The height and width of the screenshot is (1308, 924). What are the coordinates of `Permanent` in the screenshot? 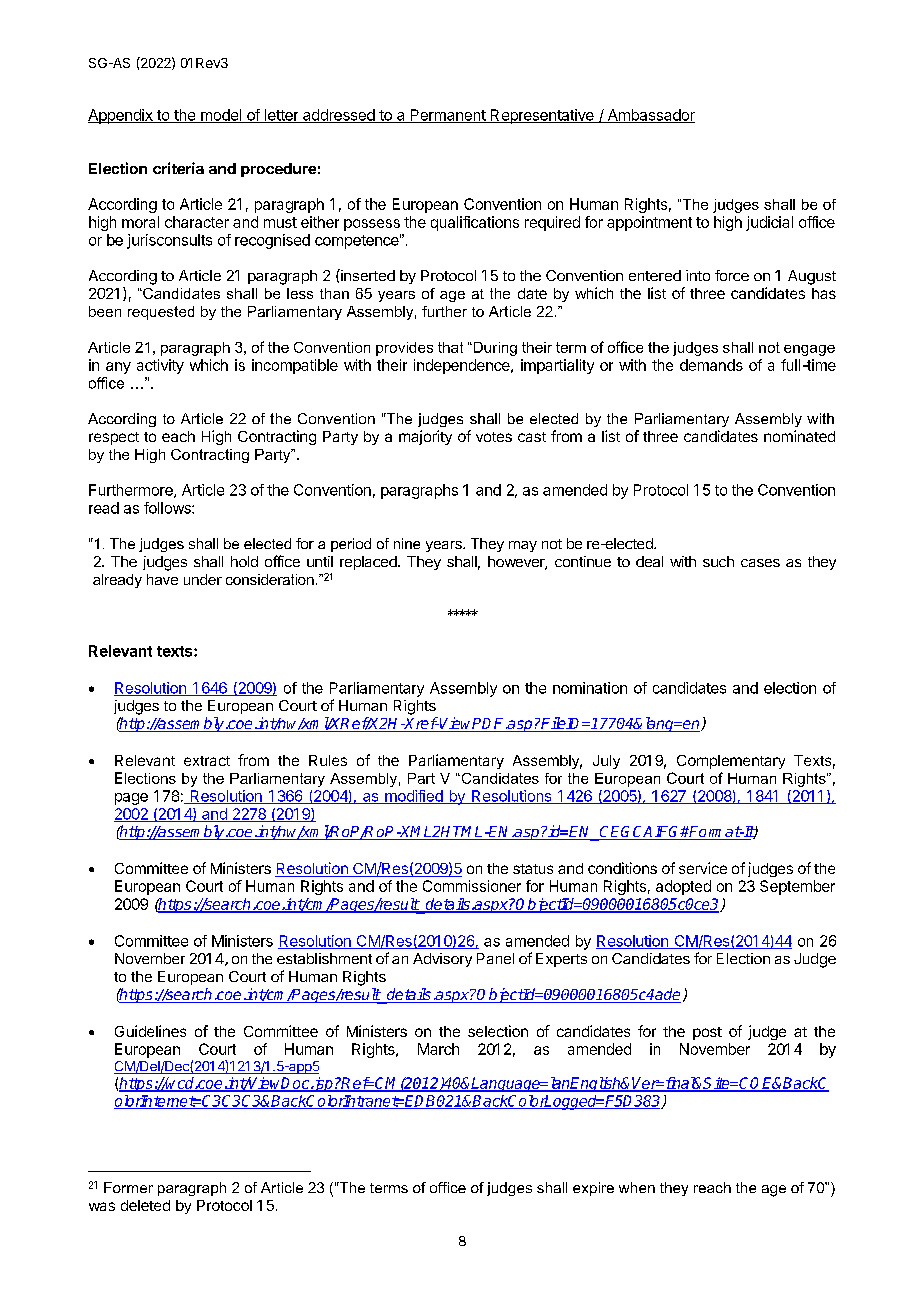 It's located at (447, 116).
